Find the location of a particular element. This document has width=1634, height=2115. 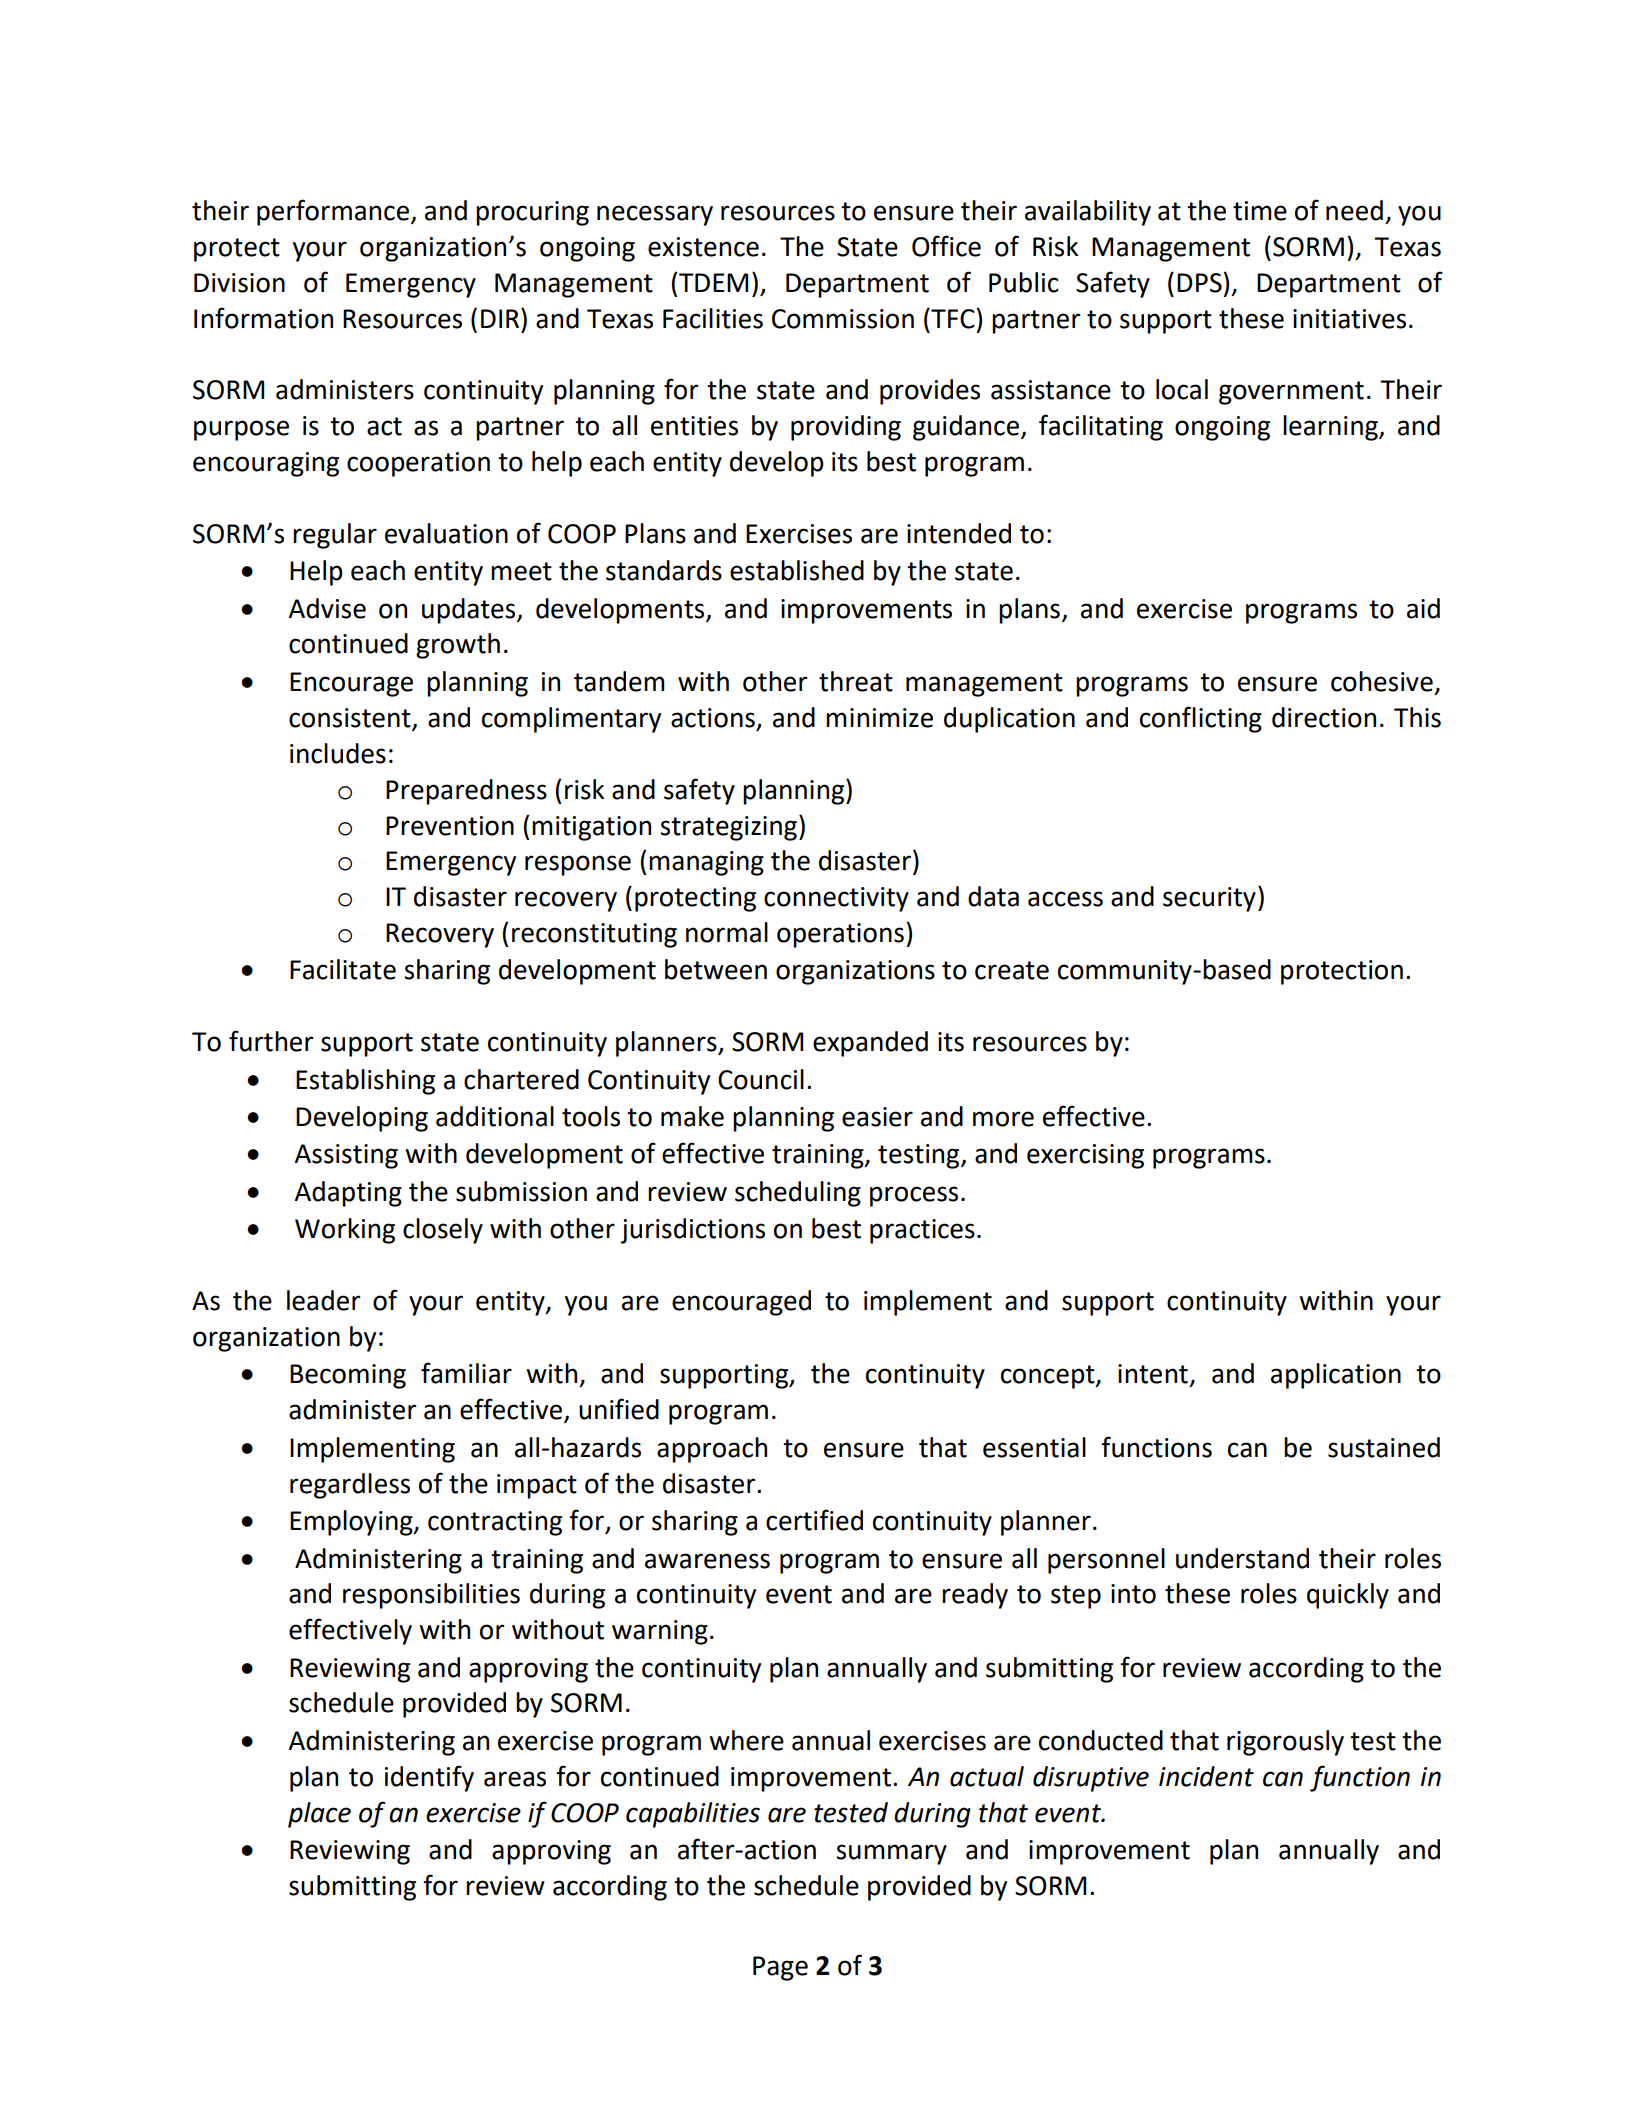

easier is located at coordinates (877, 1117).
